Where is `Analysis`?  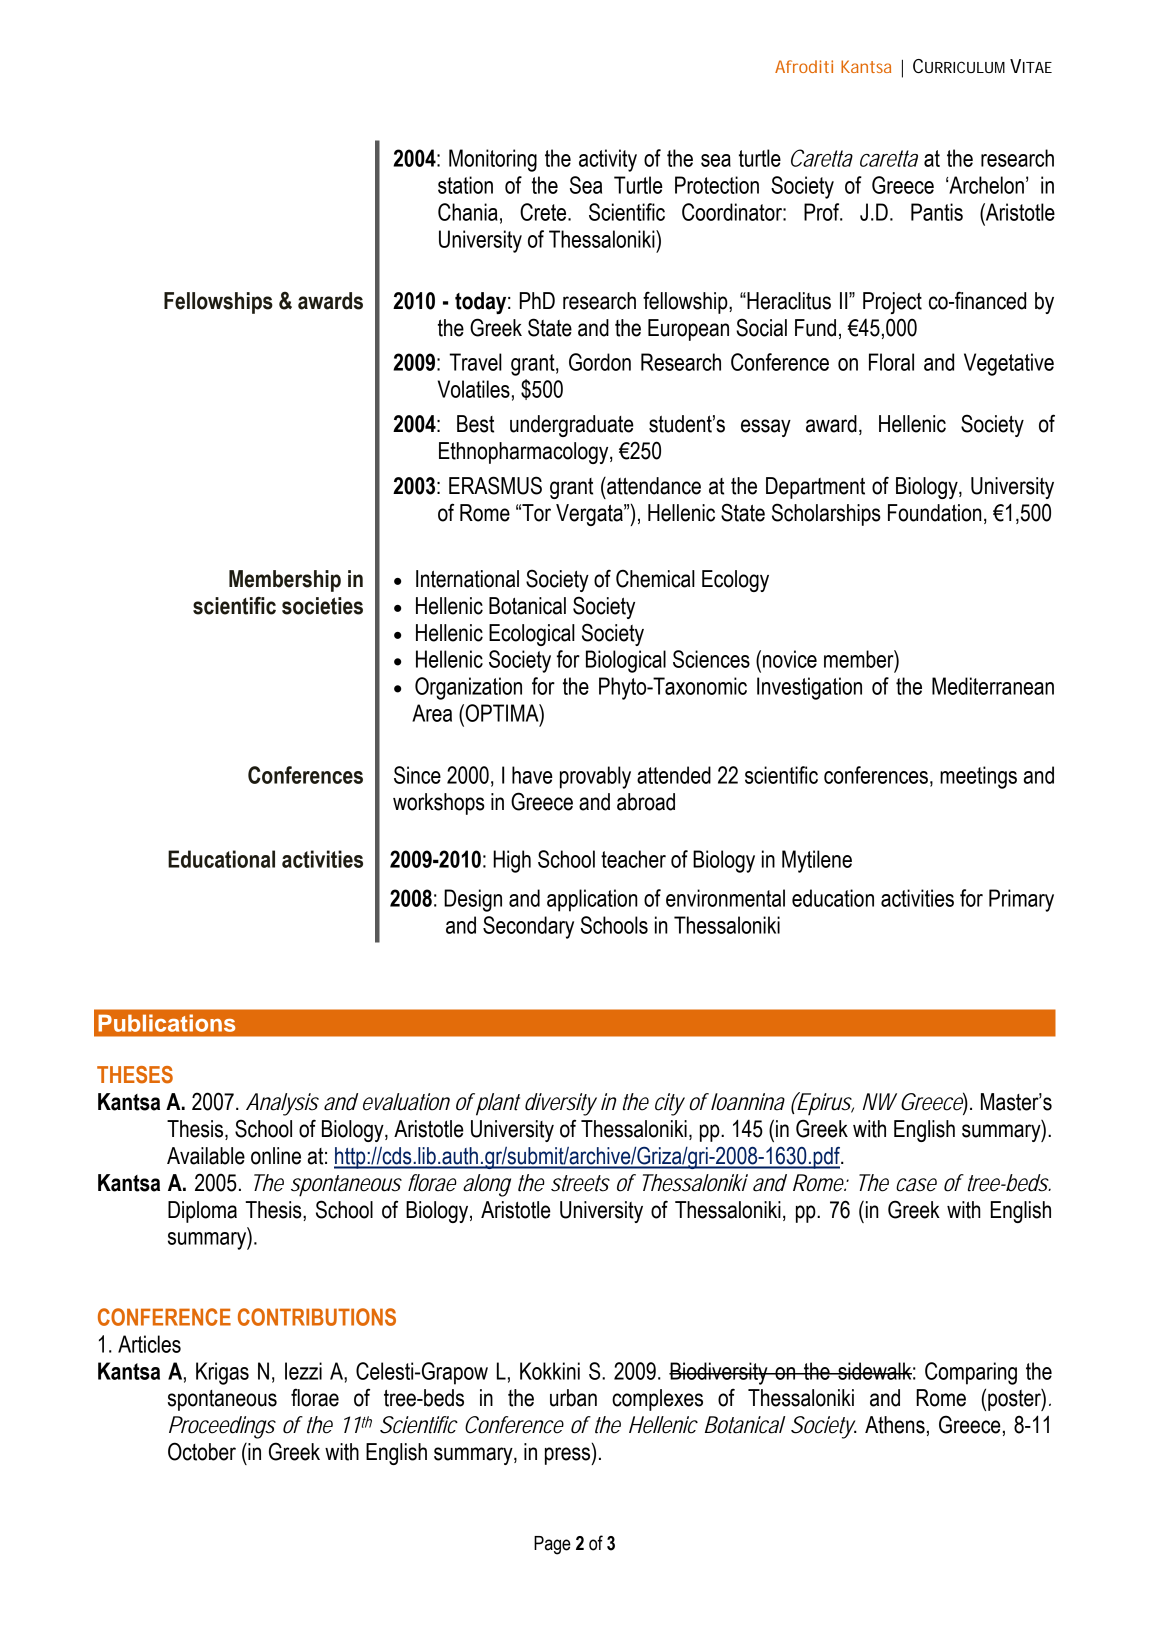 Analysis is located at coordinates (282, 1104).
